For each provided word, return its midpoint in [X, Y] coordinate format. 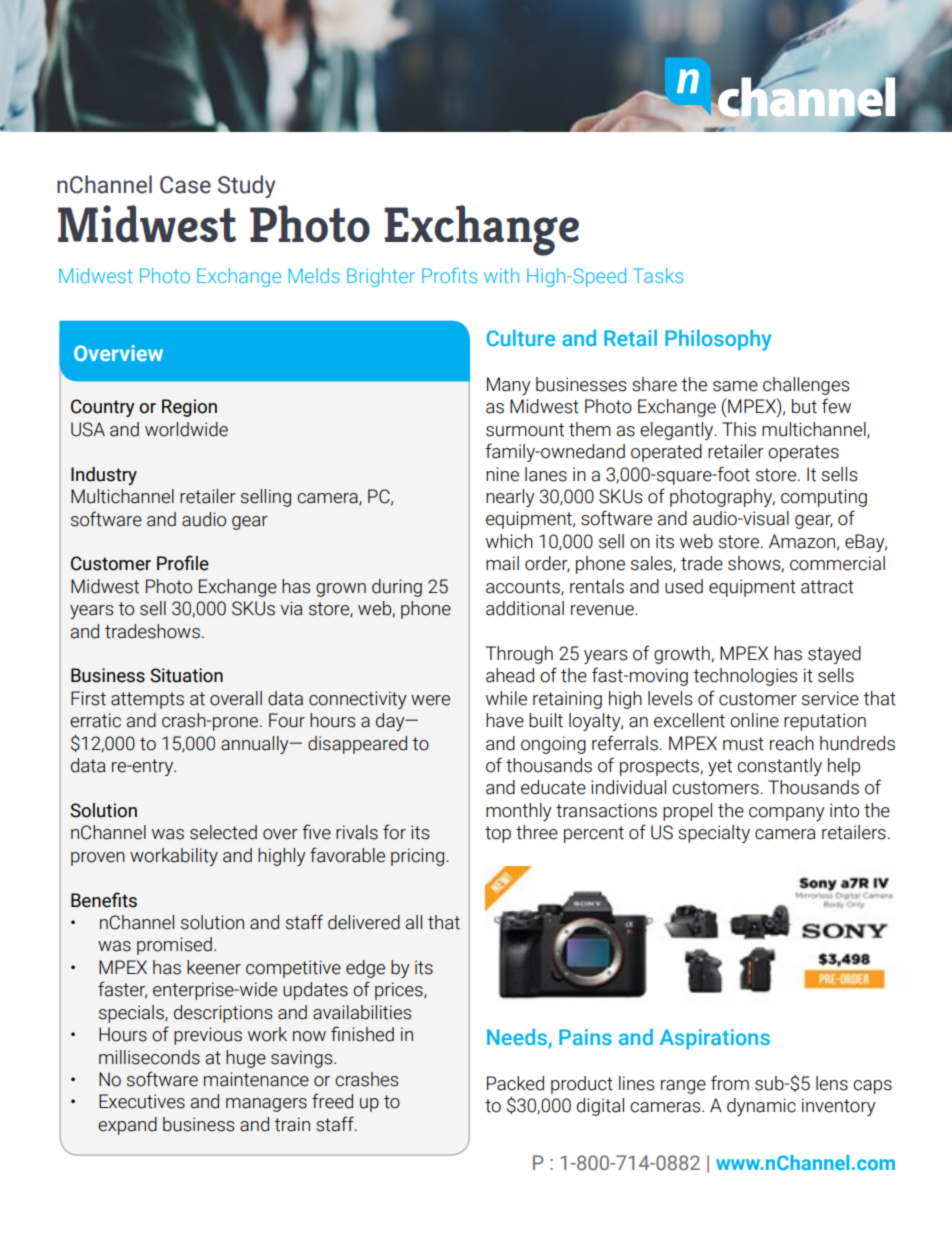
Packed [515, 1083]
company [787, 814]
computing [824, 498]
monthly [519, 812]
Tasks [658, 275]
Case [185, 185]
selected [223, 832]
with [501, 275]
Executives [142, 1101]
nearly [510, 498]
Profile [183, 563]
